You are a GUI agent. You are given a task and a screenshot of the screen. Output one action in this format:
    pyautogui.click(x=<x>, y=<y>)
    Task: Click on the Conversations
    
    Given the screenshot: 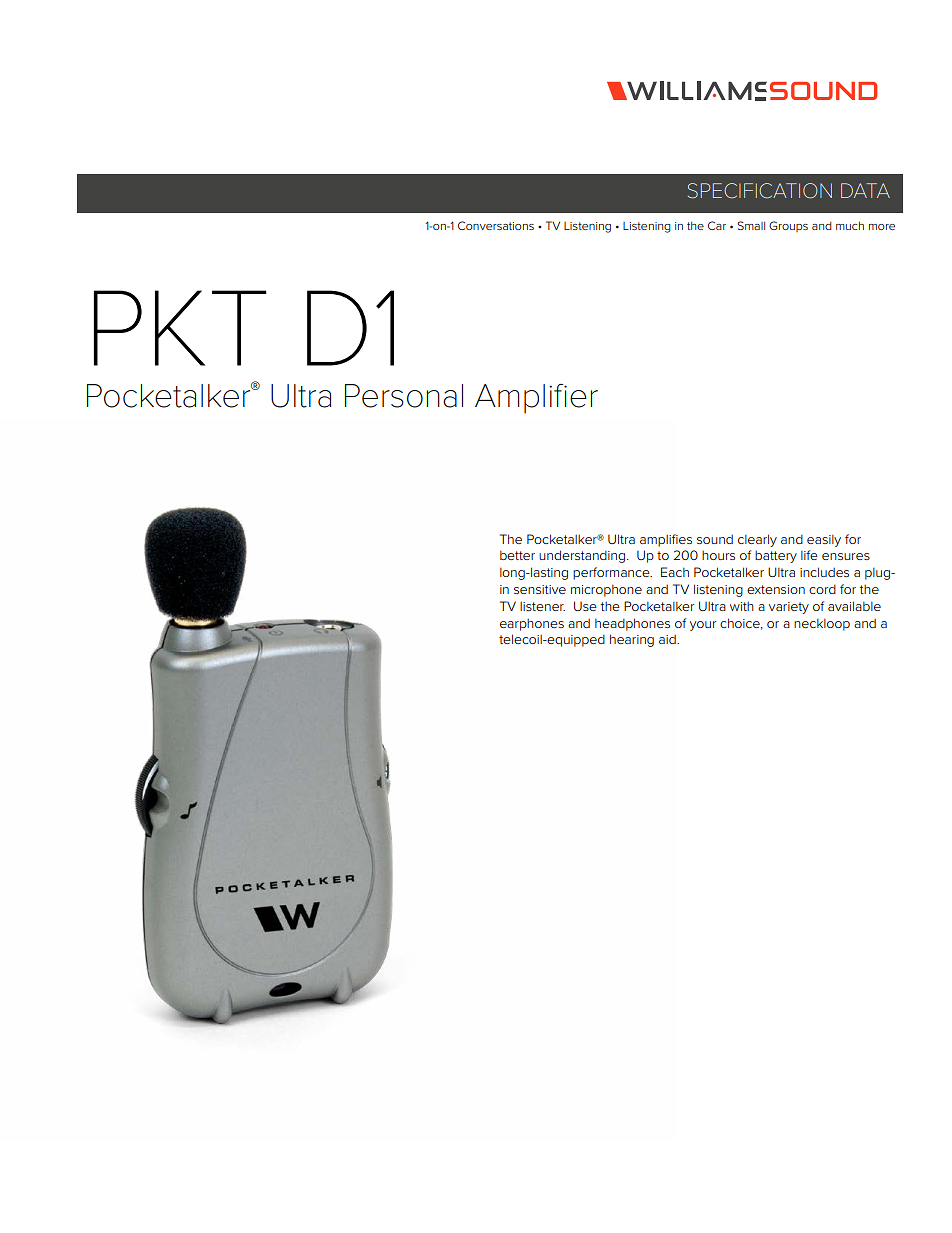 What is the action you would take?
    pyautogui.click(x=496, y=225)
